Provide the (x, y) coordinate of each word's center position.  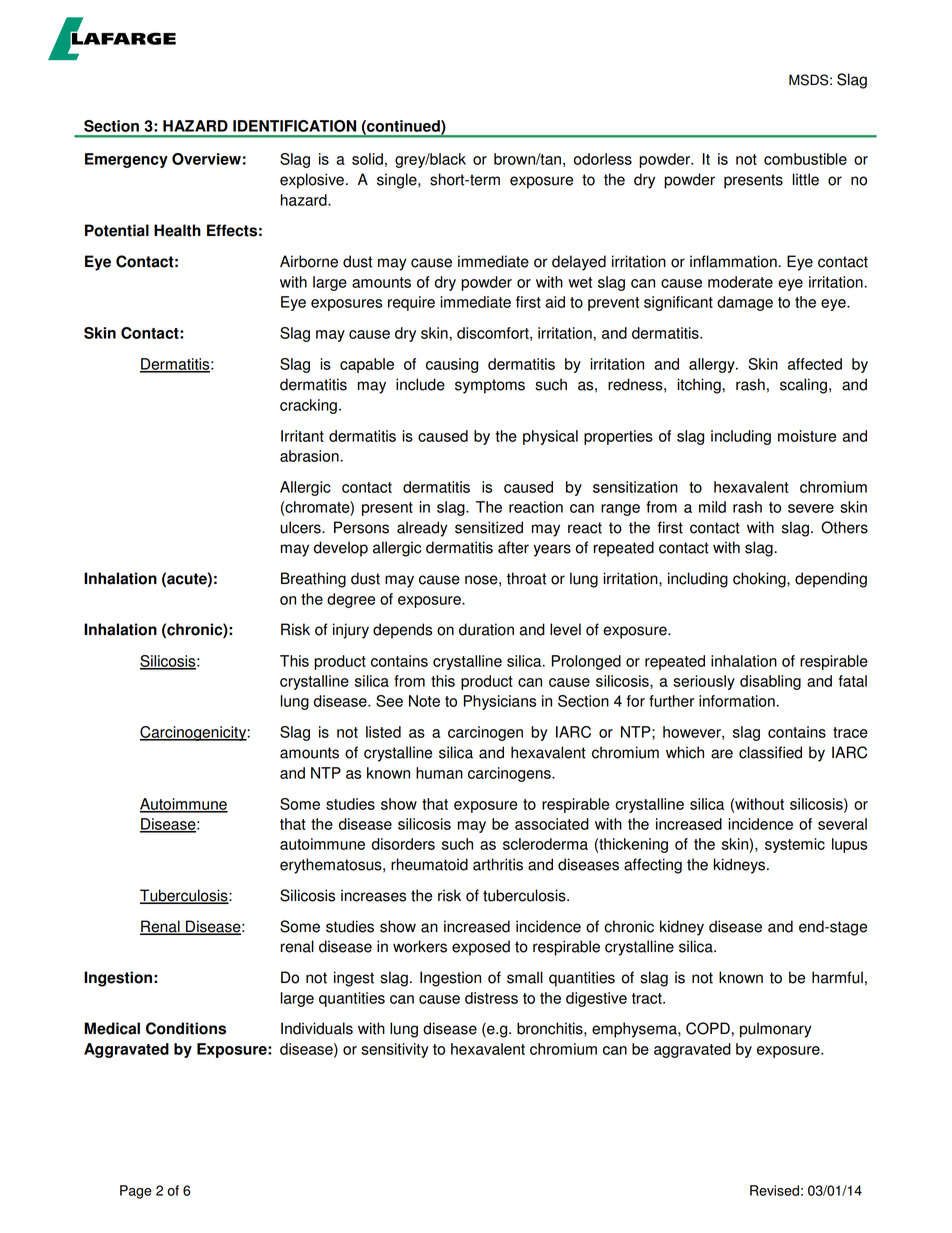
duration (486, 629)
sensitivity (395, 1050)
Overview (206, 159)
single (398, 181)
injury (351, 631)
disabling (770, 682)
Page (136, 1192)
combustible (805, 159)
